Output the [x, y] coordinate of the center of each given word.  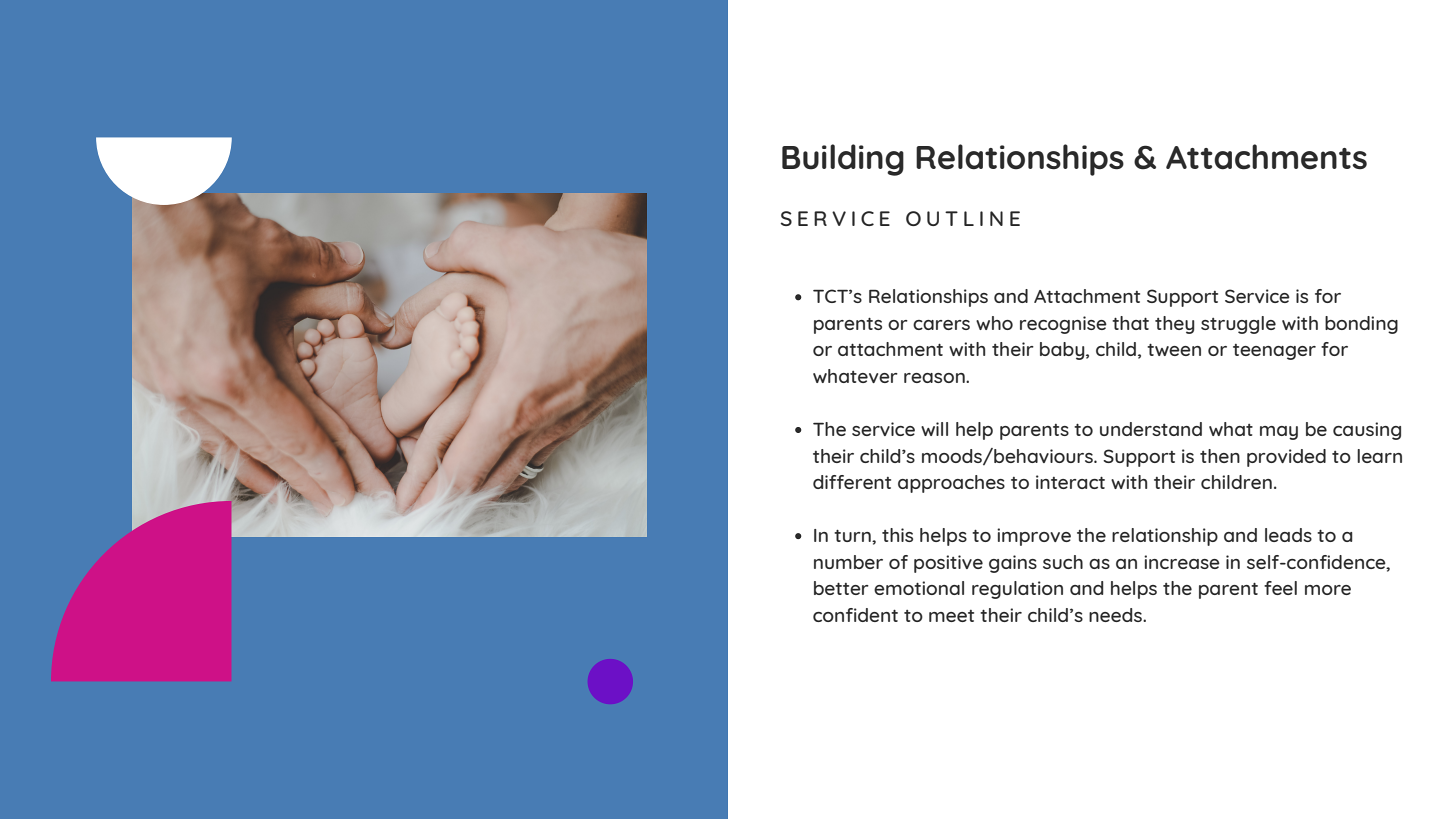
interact [1070, 482]
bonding [1361, 325]
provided [1286, 458]
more [1328, 590]
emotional [919, 588]
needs [1116, 615]
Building [843, 160]
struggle [1238, 325]
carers [941, 325]
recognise [1063, 325]
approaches [951, 484]
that [1130, 323]
